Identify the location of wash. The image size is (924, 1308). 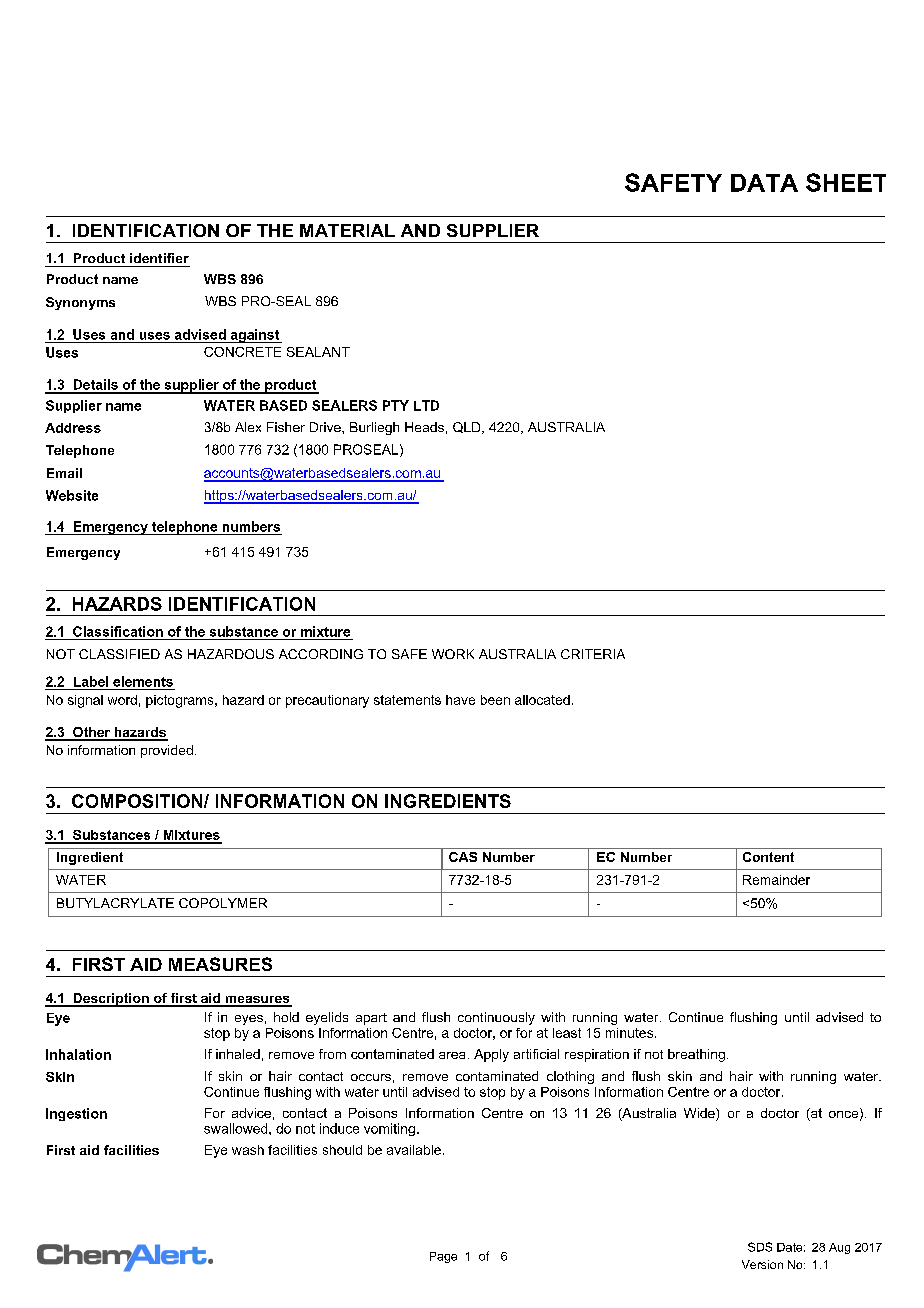
(248, 1150).
